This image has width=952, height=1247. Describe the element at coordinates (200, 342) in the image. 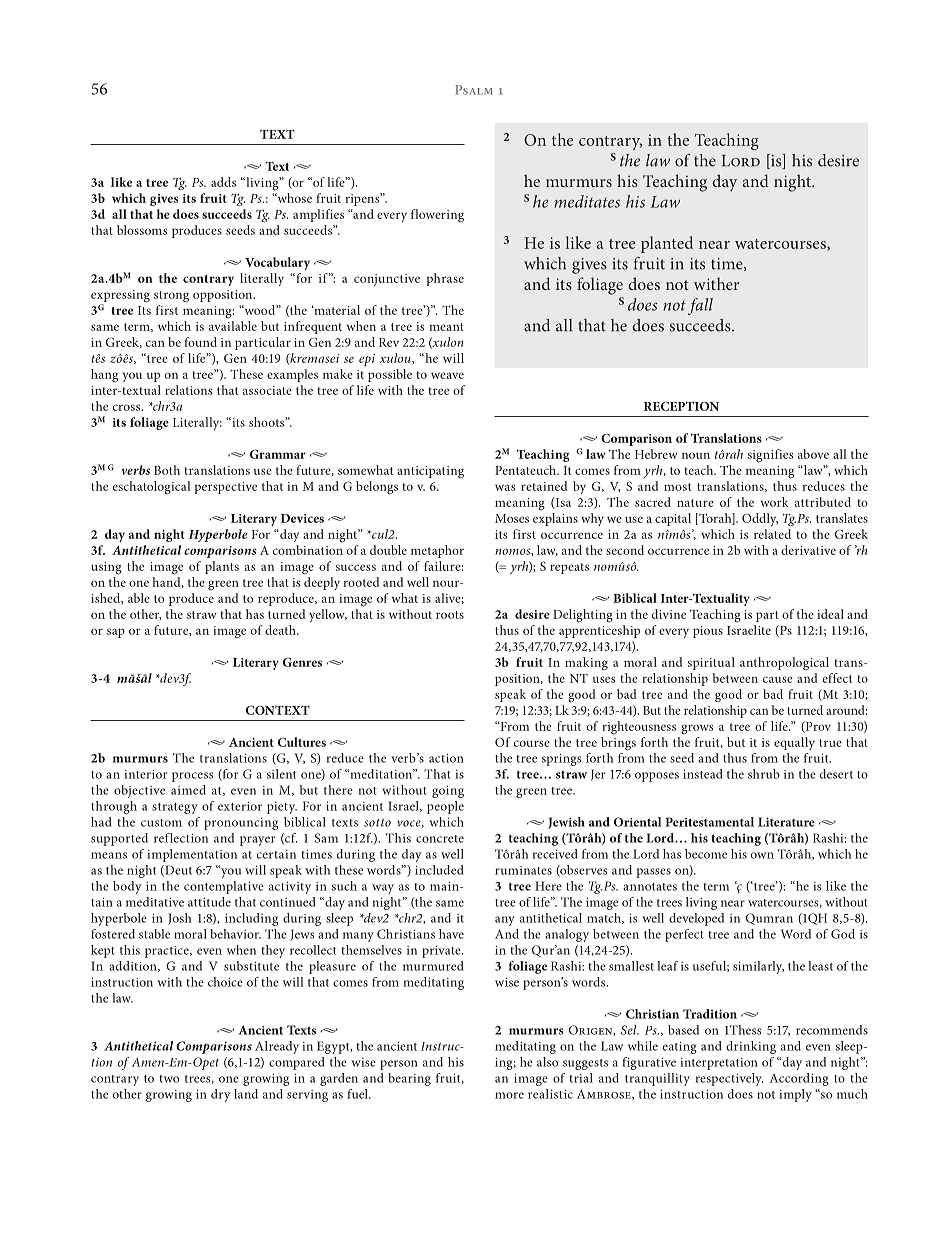

I see `found` at that location.
